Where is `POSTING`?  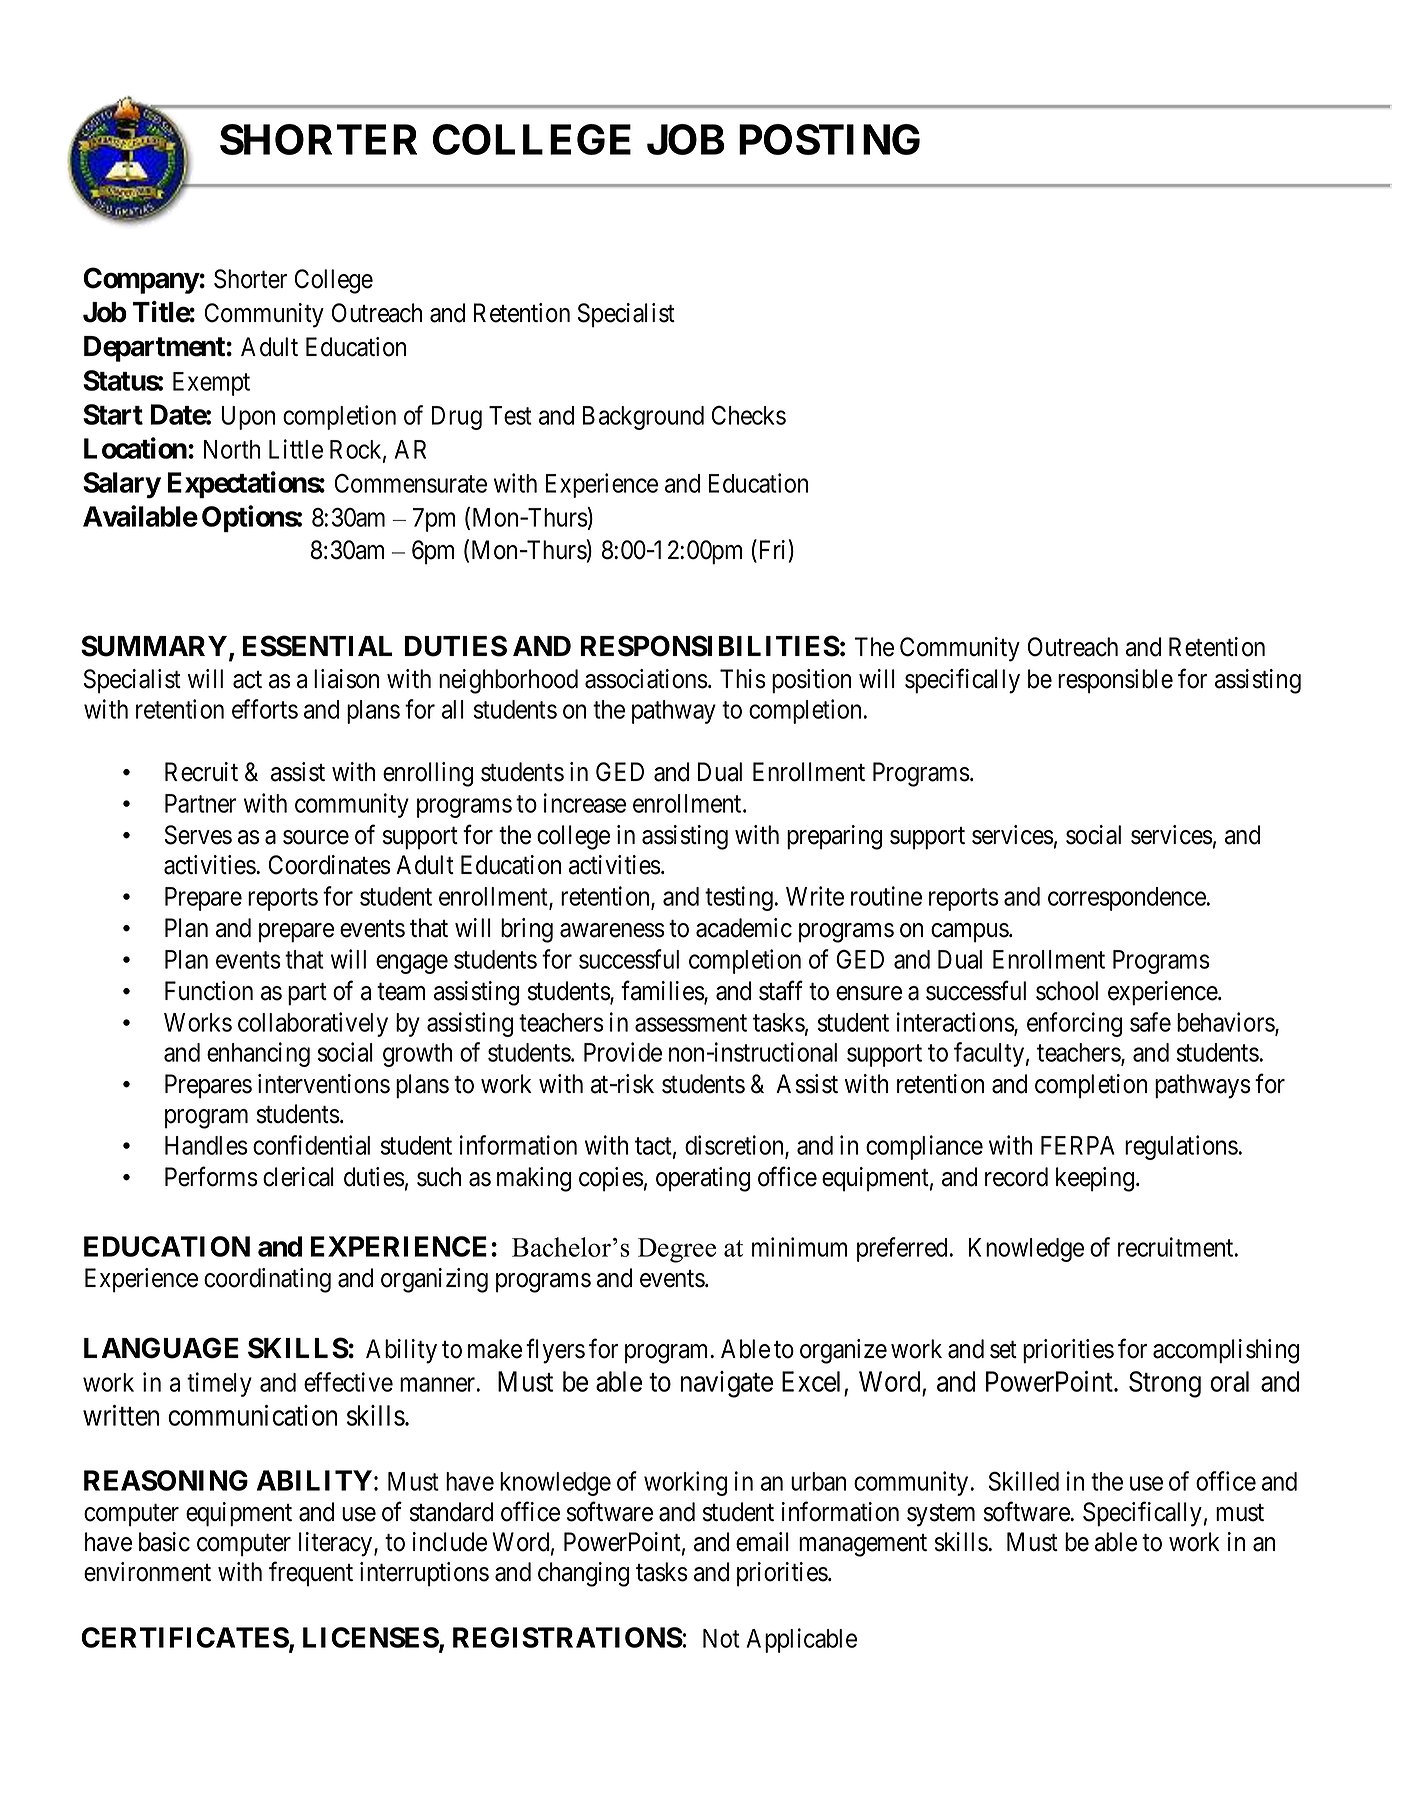 POSTING is located at coordinates (829, 139).
